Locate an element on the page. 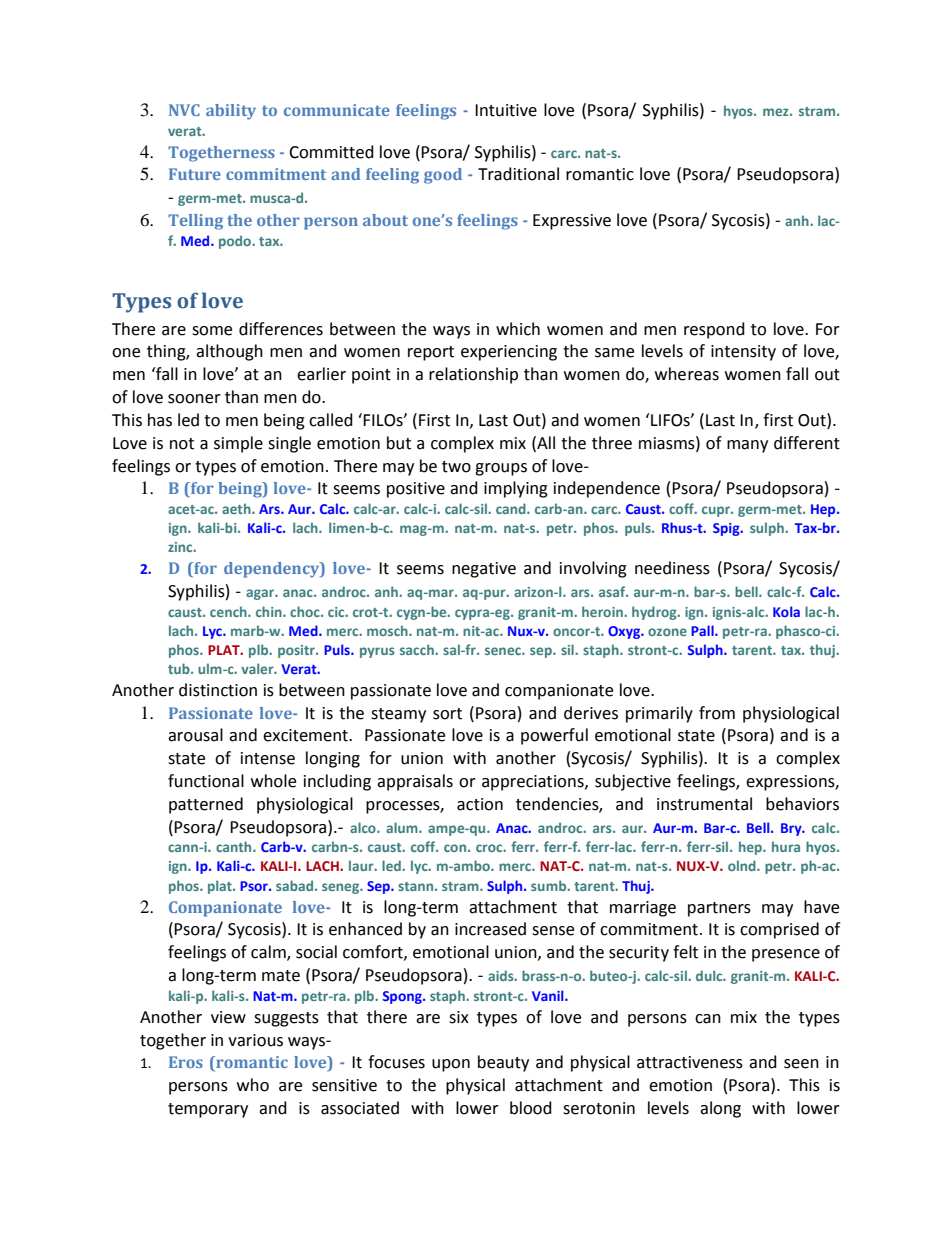 Image resolution: width=952 pixels, height=1233 pixels. negative is located at coordinates (484, 570).
